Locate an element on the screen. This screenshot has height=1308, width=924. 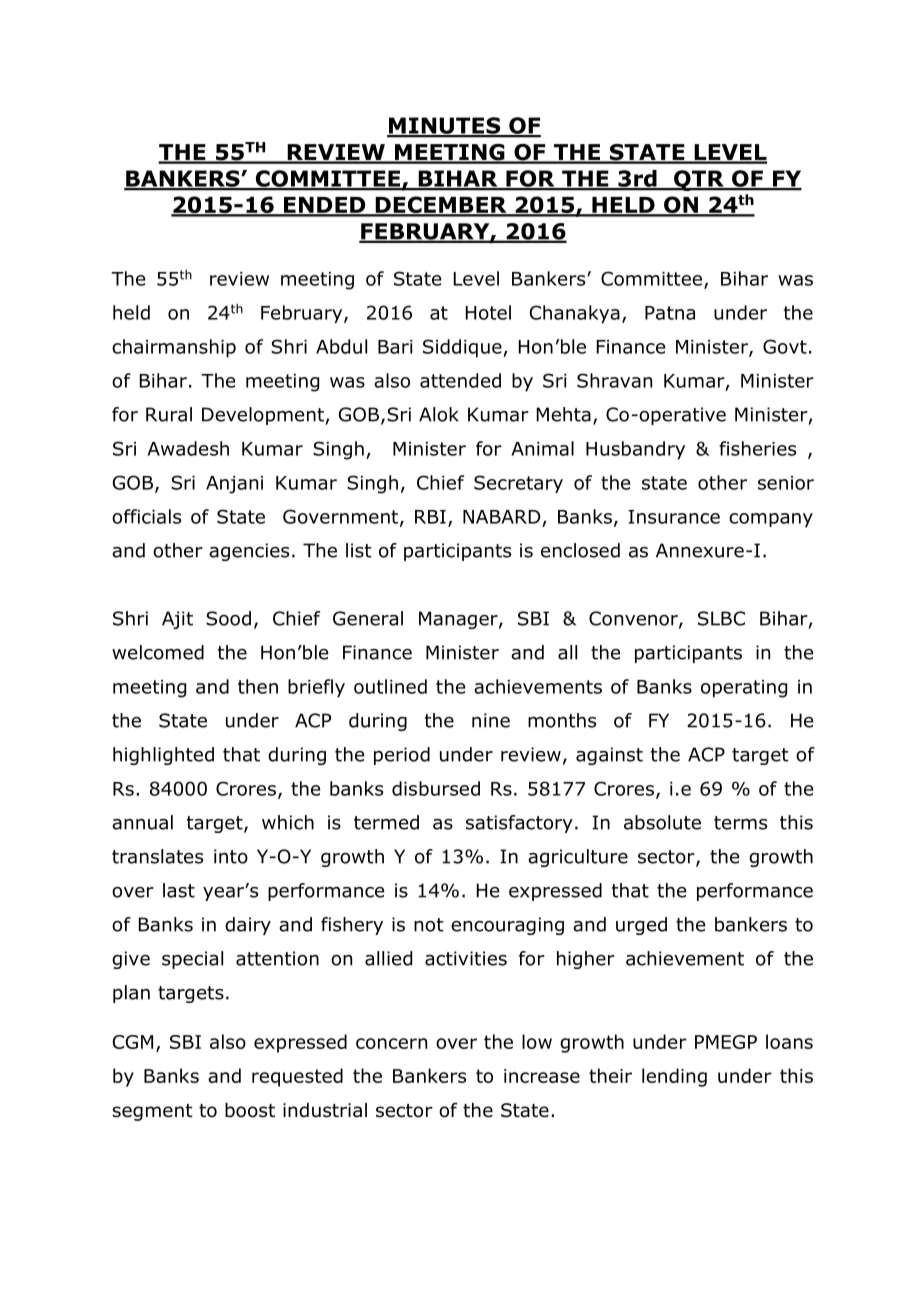
operating is located at coordinates (744, 689).
